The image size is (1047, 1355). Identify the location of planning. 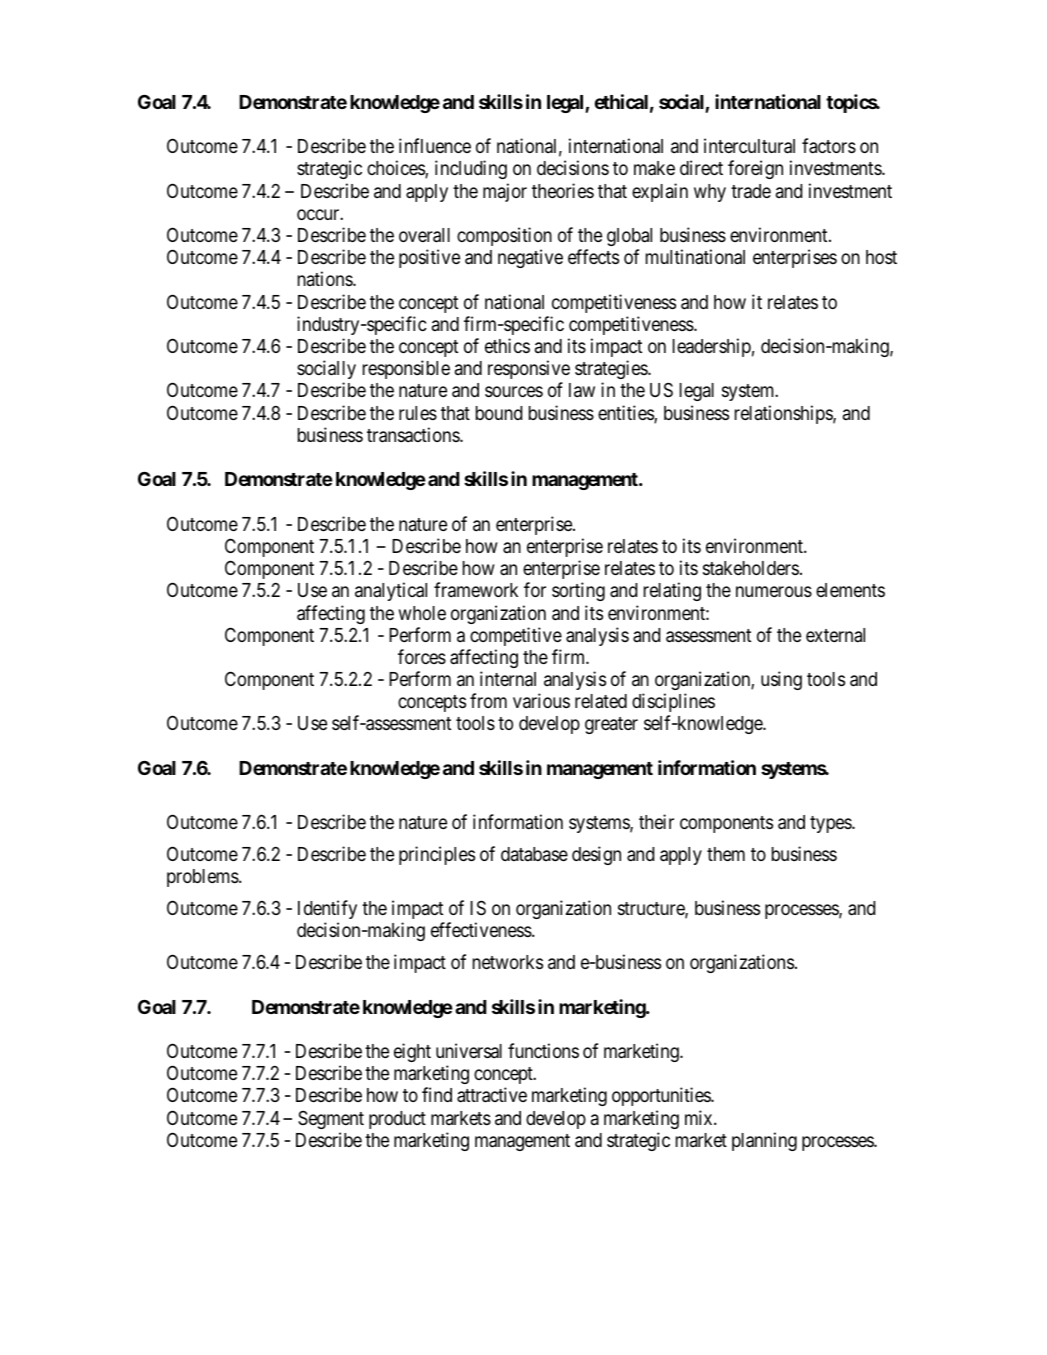
(764, 1141).
